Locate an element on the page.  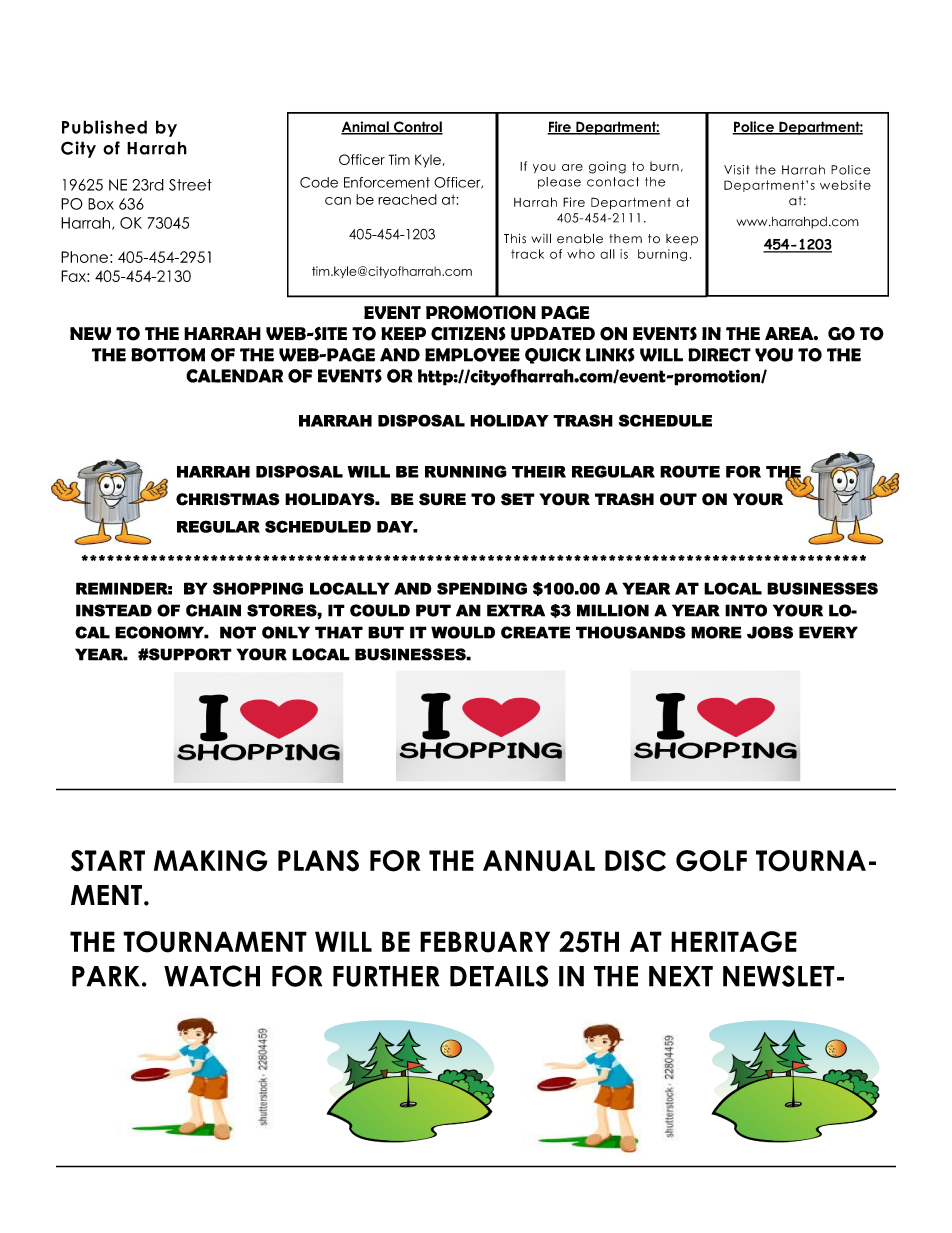
Visit is located at coordinates (737, 170).
